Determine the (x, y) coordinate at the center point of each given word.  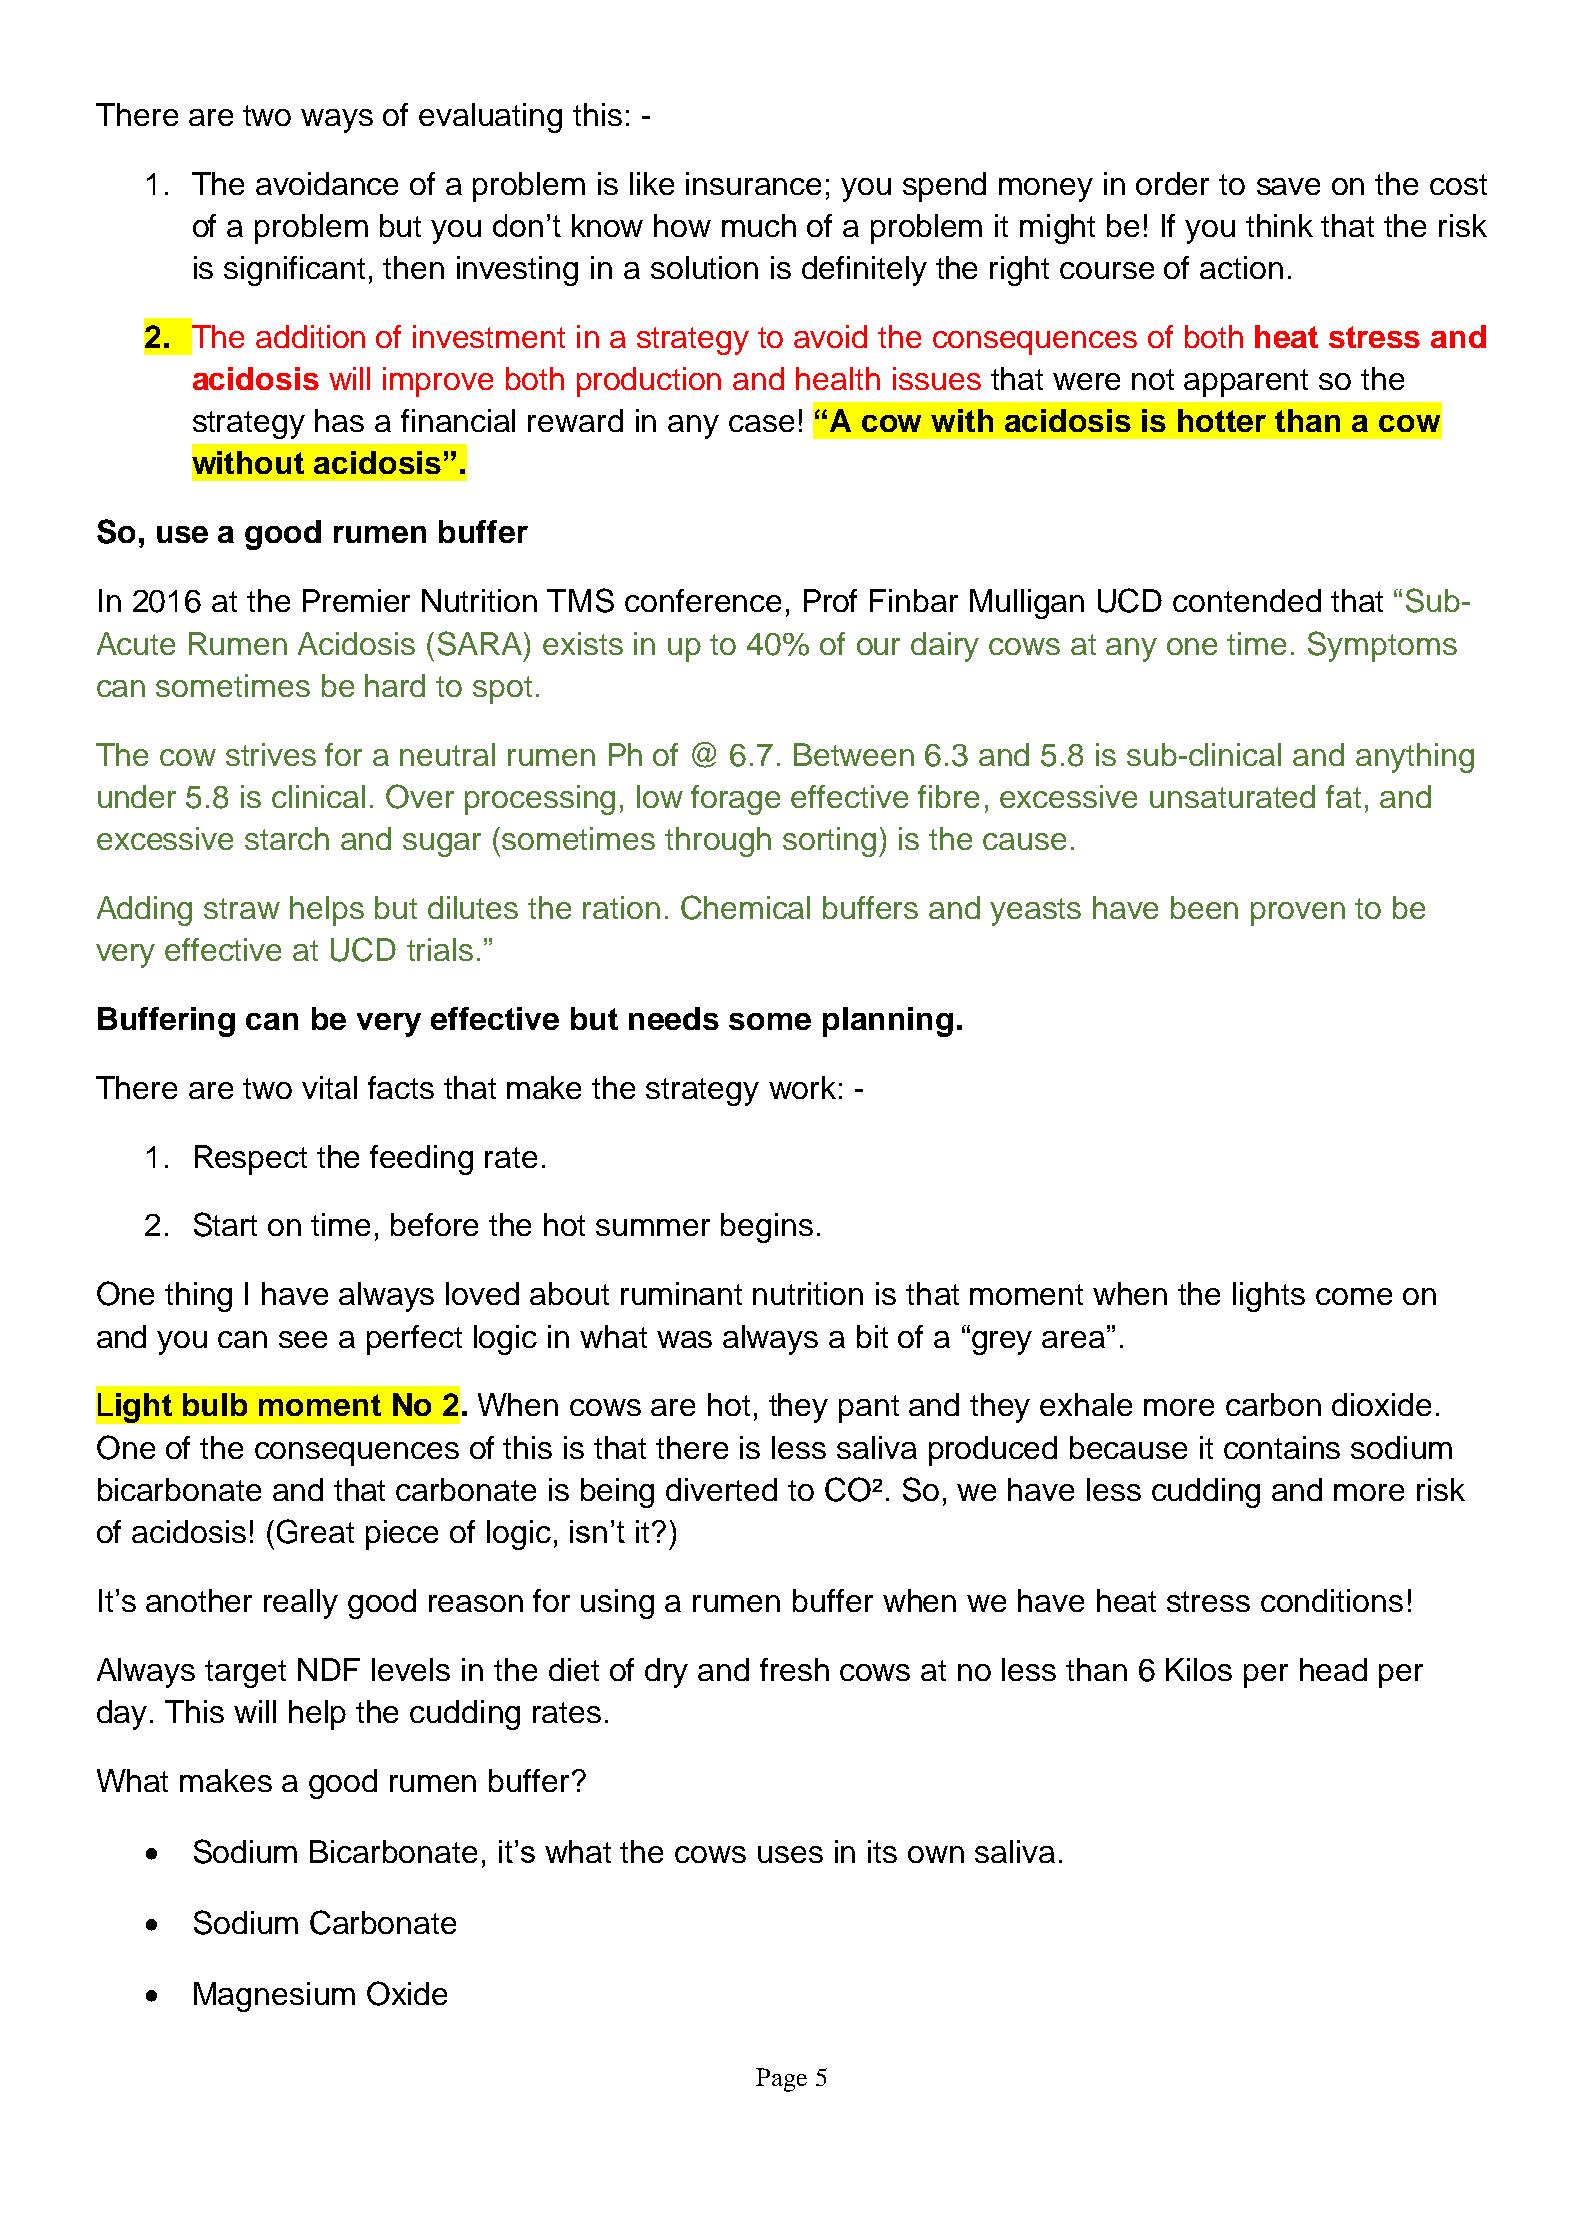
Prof (830, 600)
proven (1298, 914)
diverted (721, 1489)
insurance (753, 183)
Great (315, 1531)
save (1288, 186)
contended (1247, 600)
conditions (1332, 1600)
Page (781, 2080)
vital (329, 1087)
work (802, 1087)
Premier (356, 600)
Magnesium (274, 1997)
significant (294, 271)
